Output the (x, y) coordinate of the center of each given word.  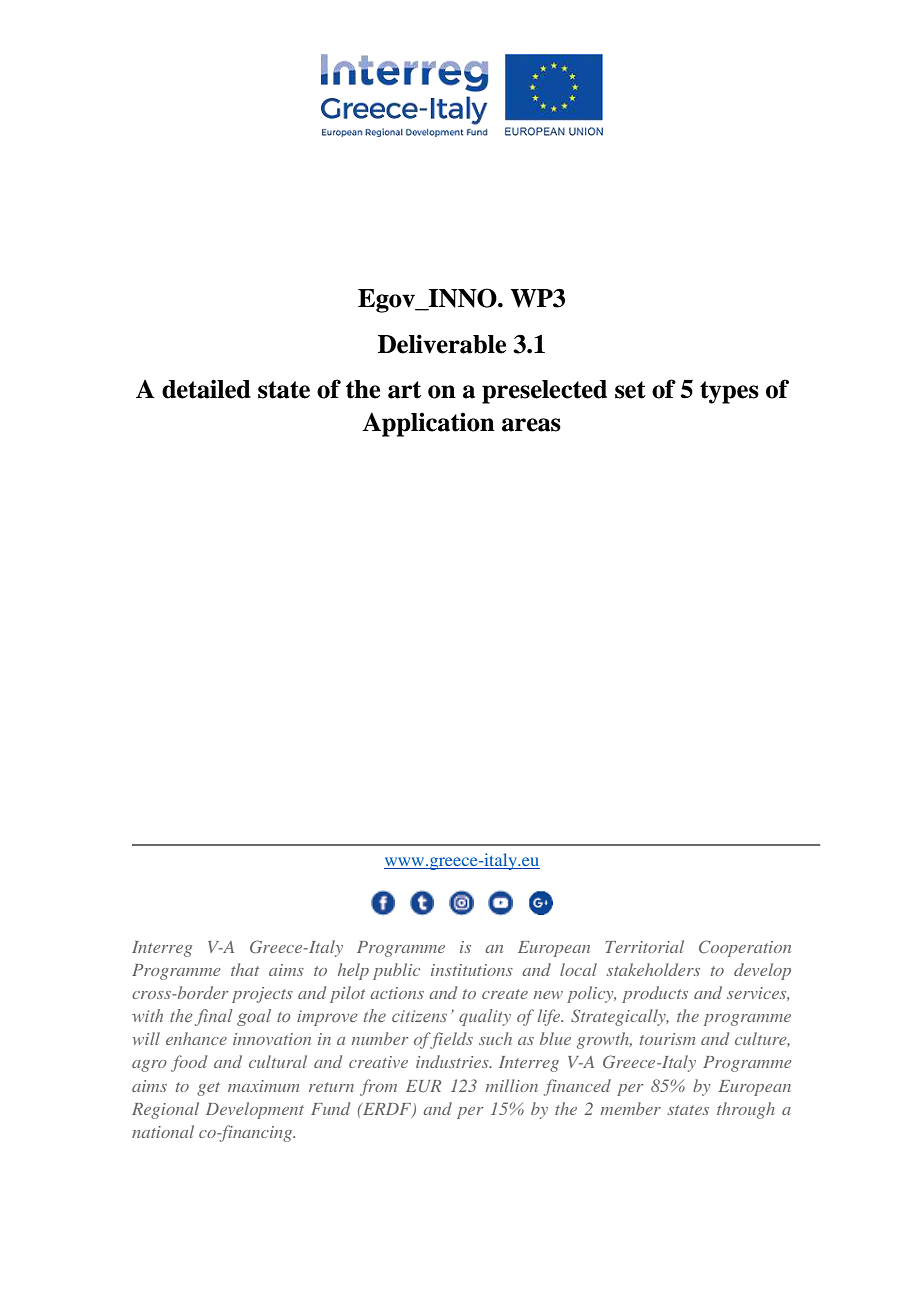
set (630, 390)
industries (453, 1061)
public (396, 971)
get (208, 1089)
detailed (206, 389)
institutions (472, 970)
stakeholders (653, 969)
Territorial (645, 946)
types (729, 392)
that (245, 969)
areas (531, 425)
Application (428, 424)
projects (262, 995)
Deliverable (442, 344)
